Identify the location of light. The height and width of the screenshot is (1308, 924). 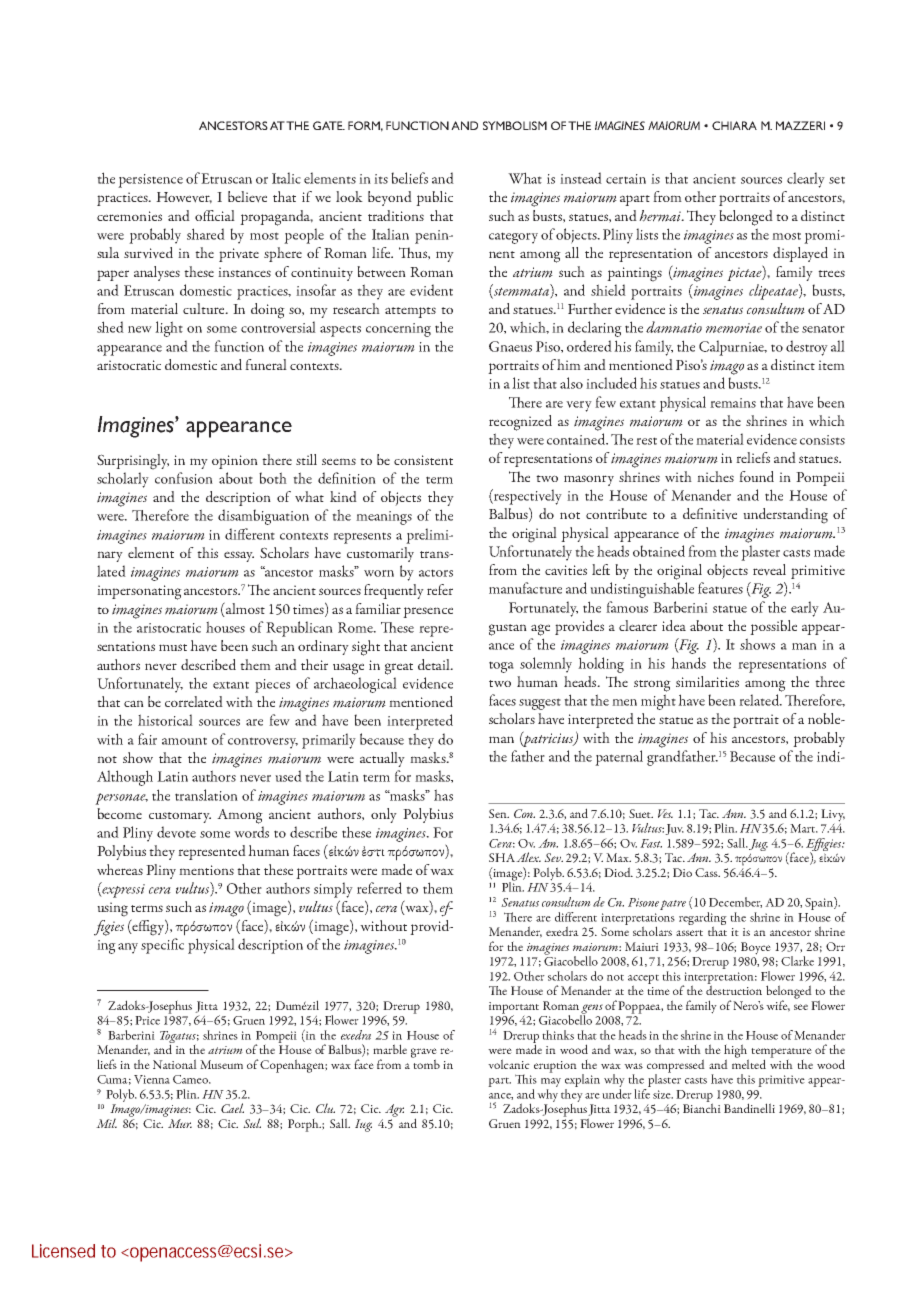
(169, 329).
